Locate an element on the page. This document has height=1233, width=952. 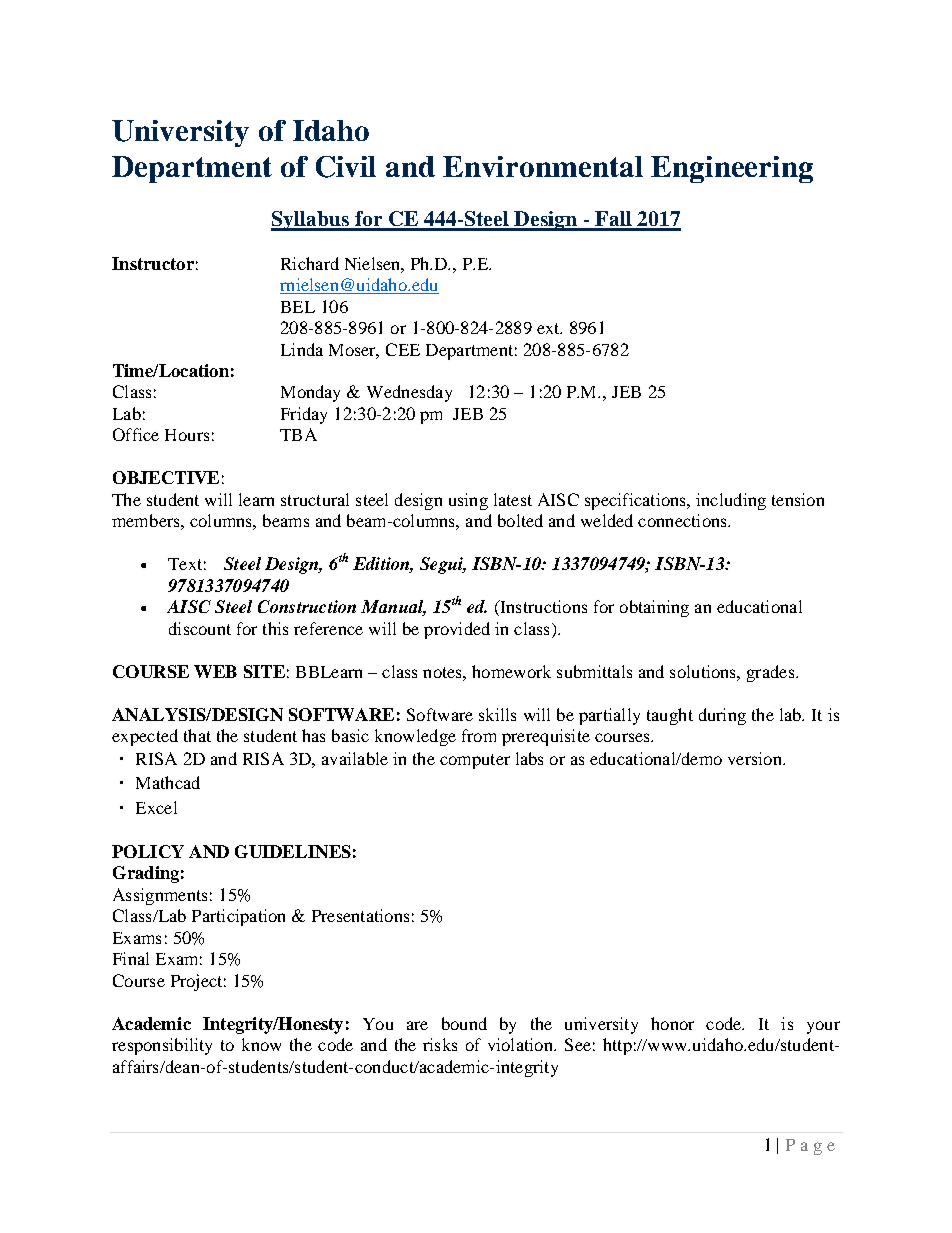
Syllabus is located at coordinates (311, 221).
